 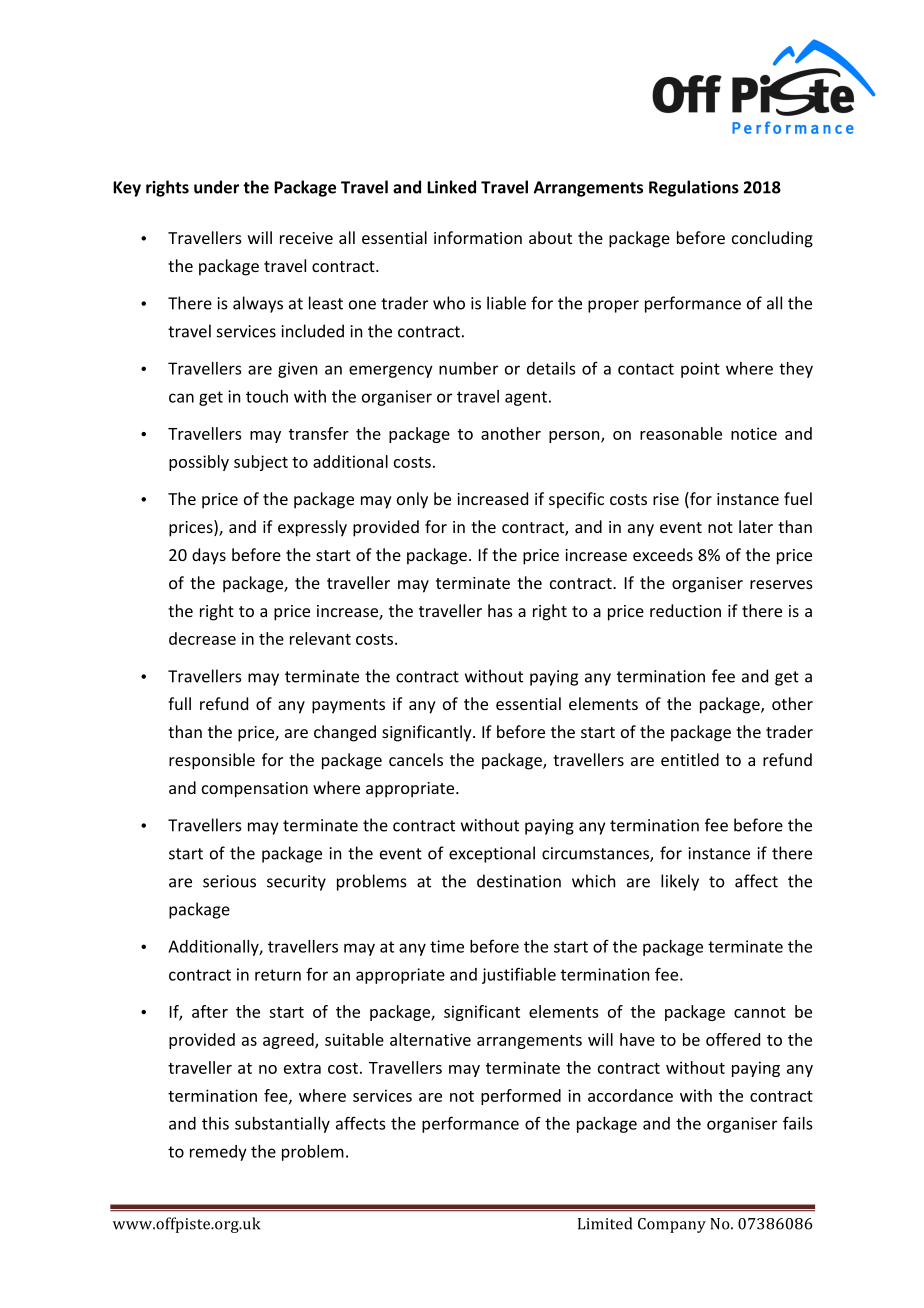 What do you see at coordinates (209, 556) in the screenshot?
I see `days` at bounding box center [209, 556].
